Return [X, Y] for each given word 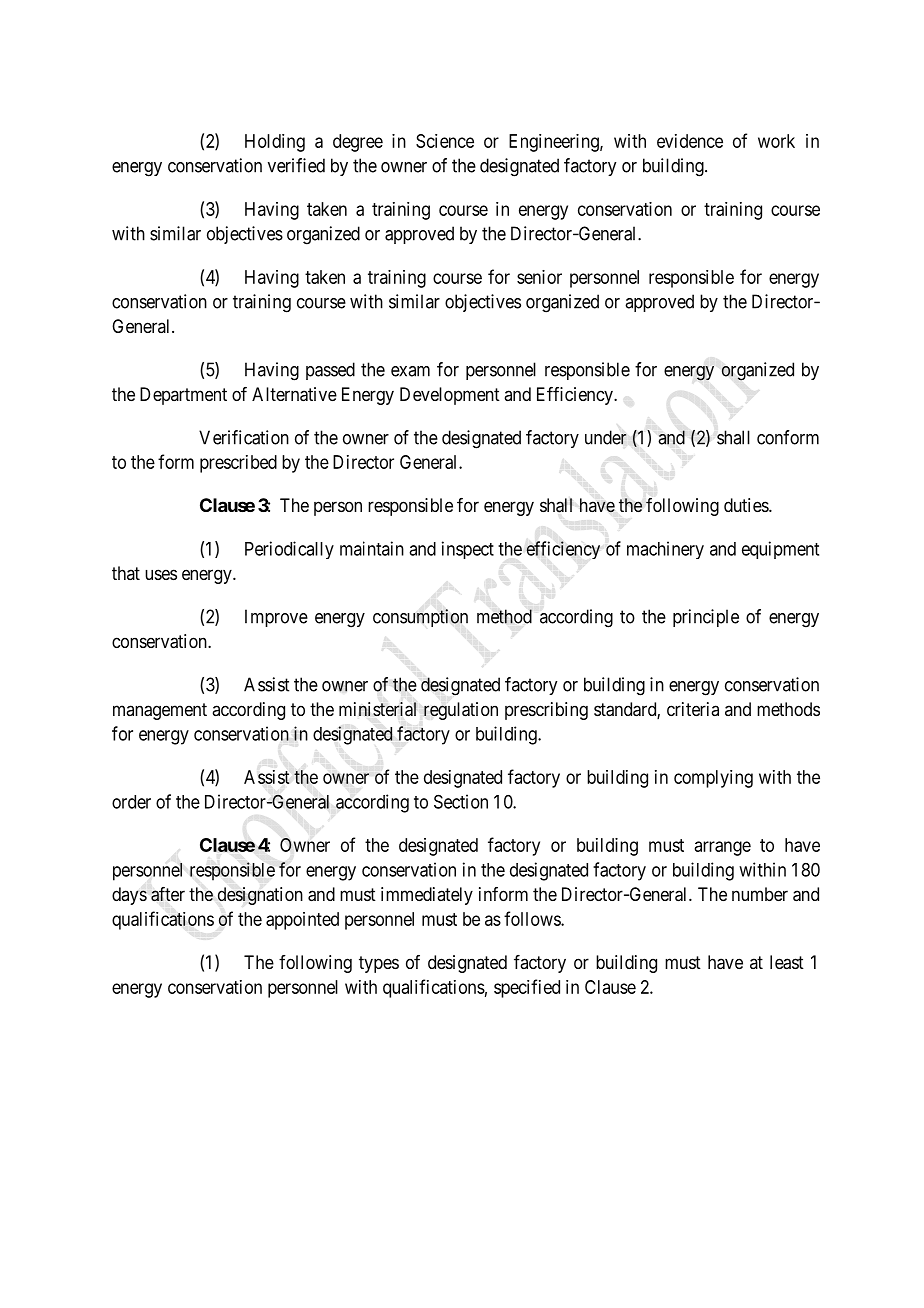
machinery [665, 550]
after [168, 894]
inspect [468, 550]
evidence [690, 141]
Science [445, 141]
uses [161, 574]
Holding [275, 143]
